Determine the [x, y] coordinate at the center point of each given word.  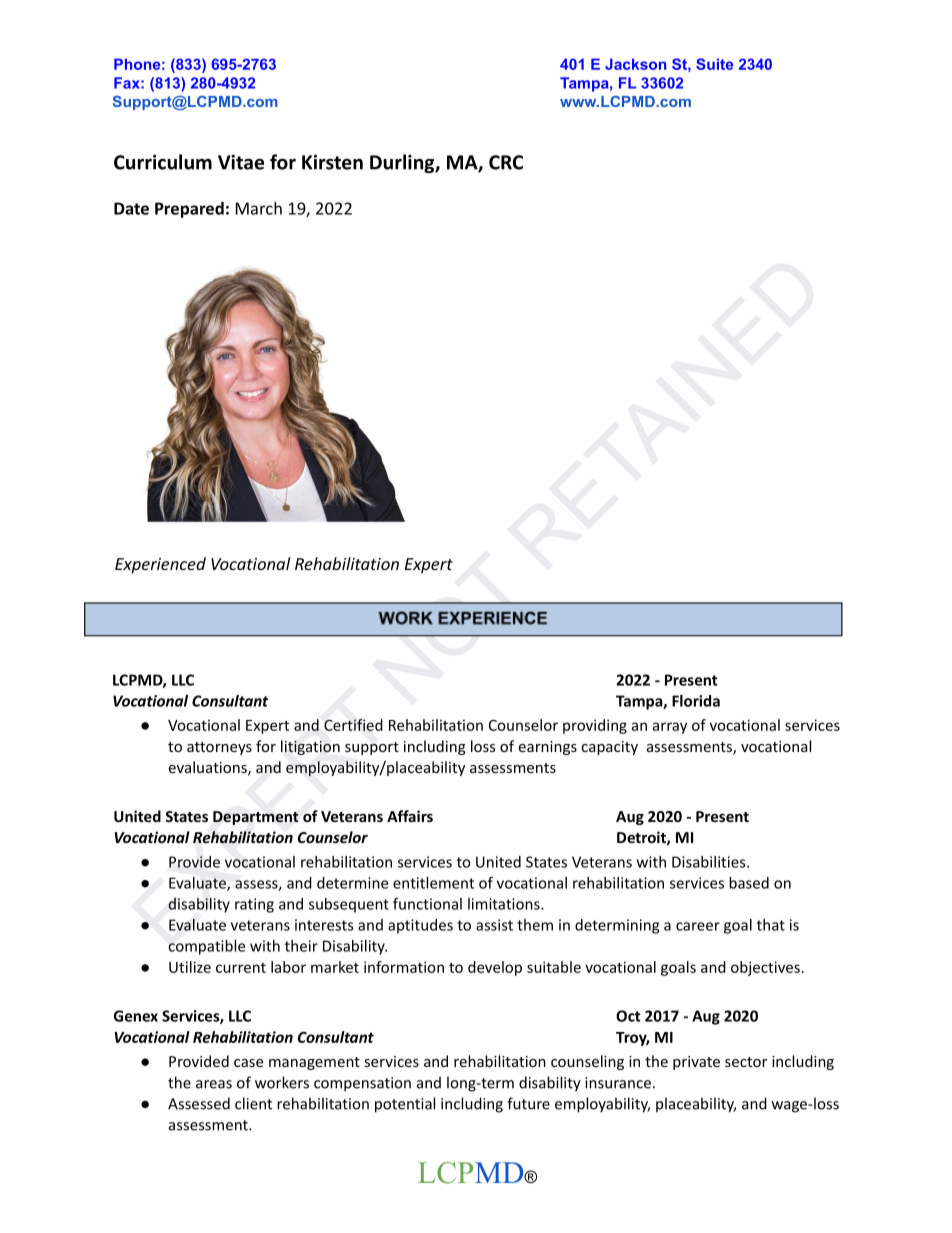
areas [214, 1084]
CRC [506, 162]
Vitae [241, 162]
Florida [696, 701]
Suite [714, 64]
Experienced [160, 565]
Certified [353, 725]
